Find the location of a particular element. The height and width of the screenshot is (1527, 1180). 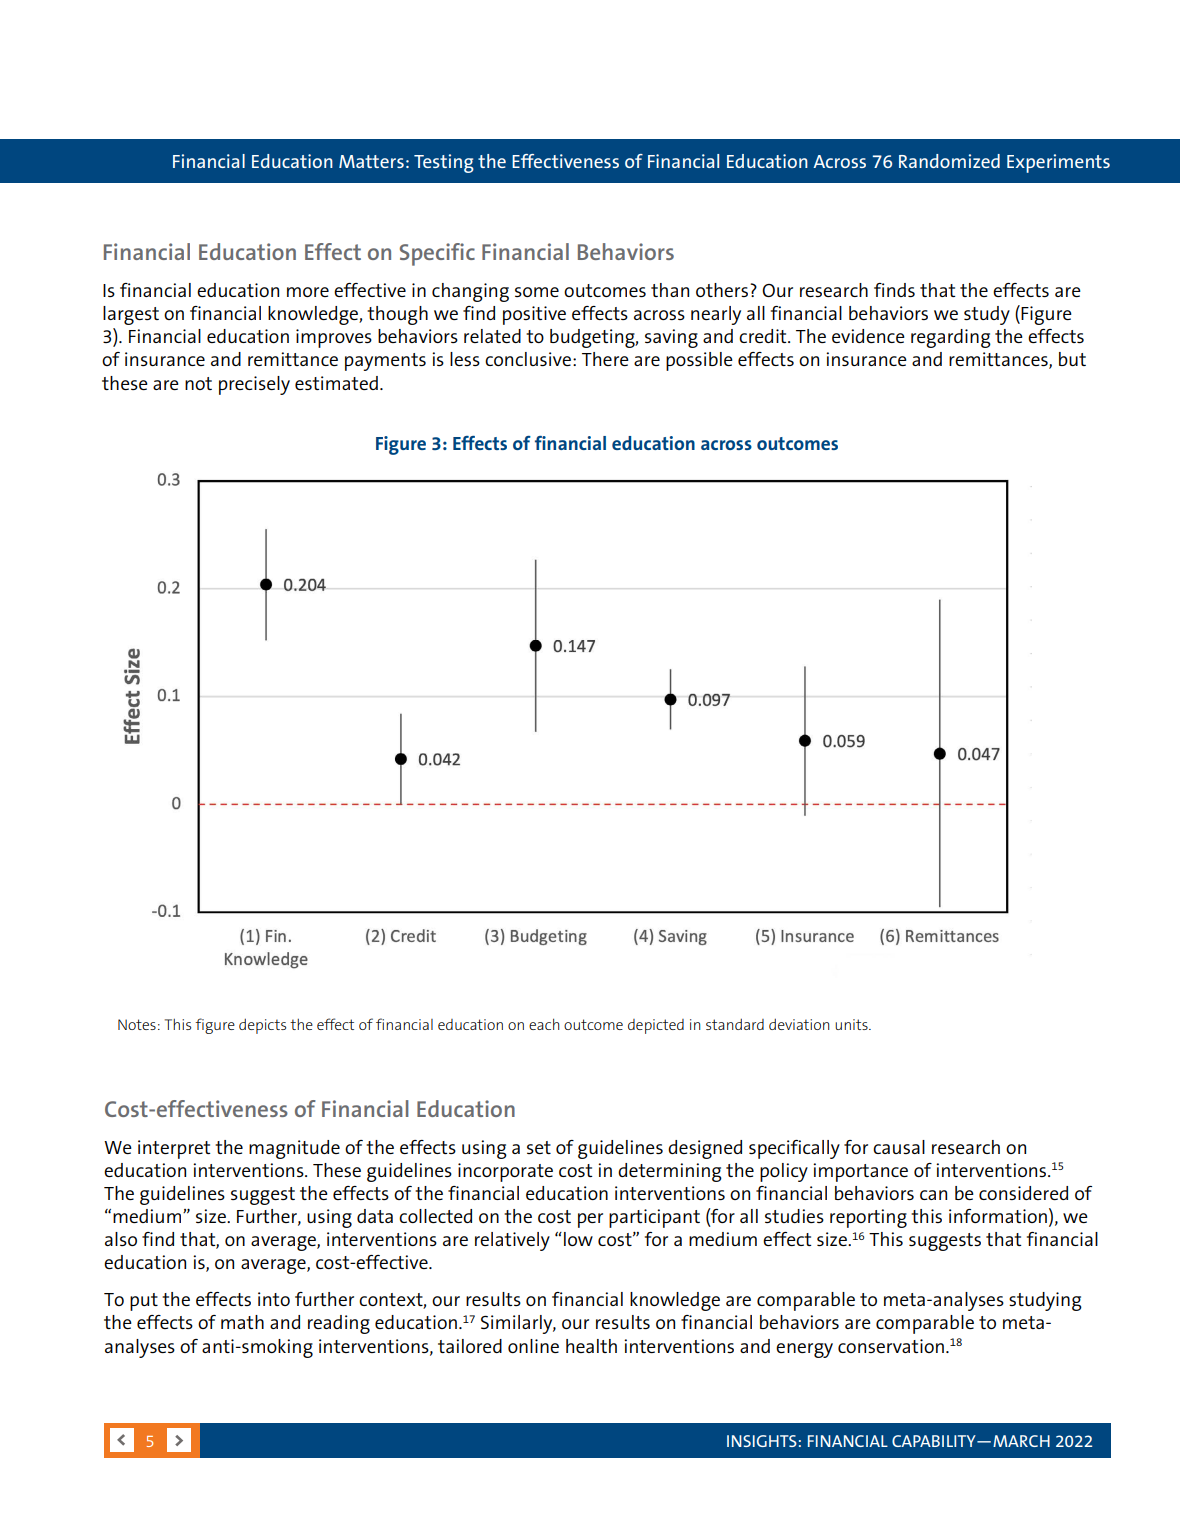

depicts is located at coordinates (262, 1026).
